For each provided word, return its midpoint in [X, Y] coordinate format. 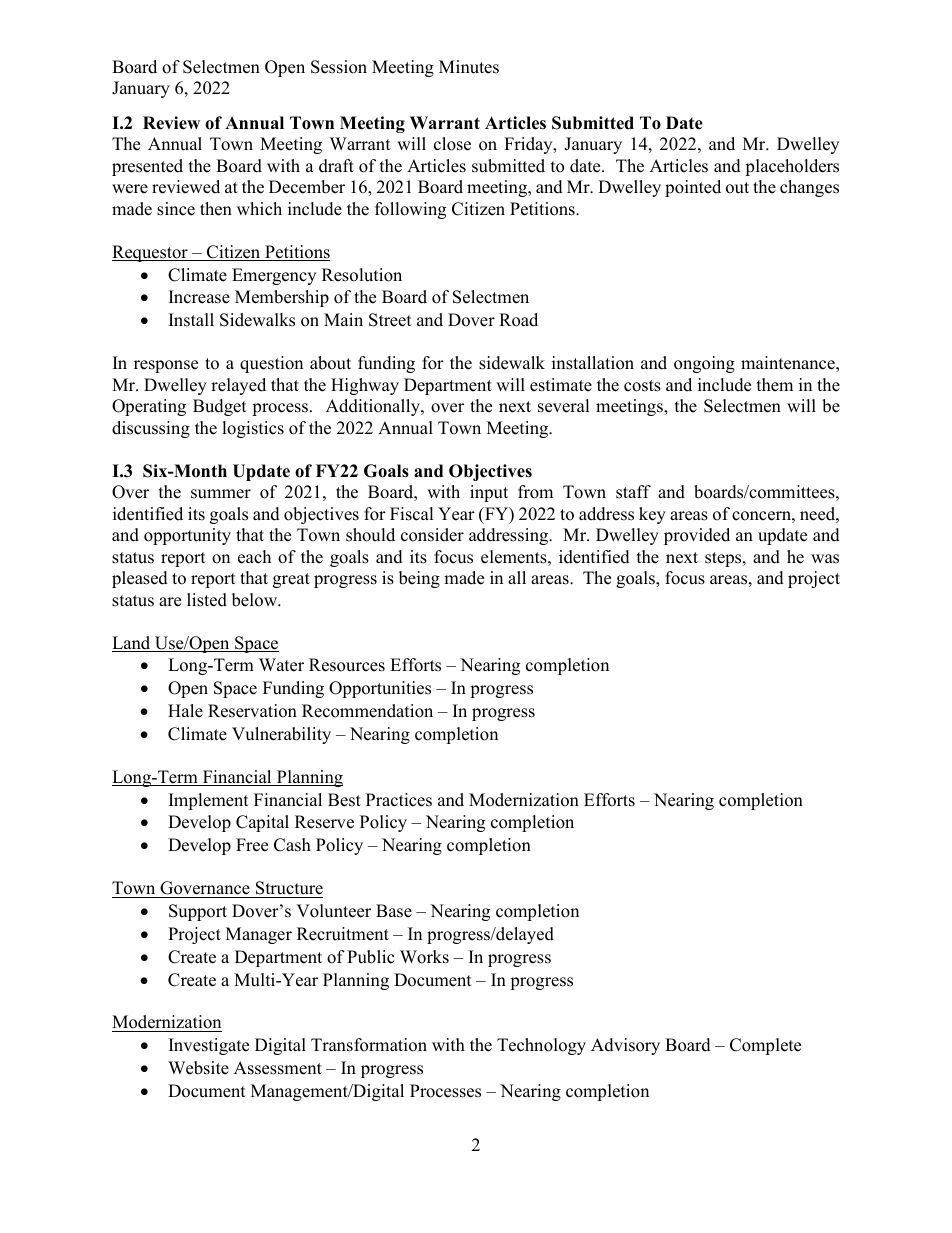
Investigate [209, 1046]
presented [147, 167]
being [419, 579]
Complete [765, 1046]
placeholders [792, 167]
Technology [541, 1046]
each [254, 557]
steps [724, 559]
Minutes [469, 67]
